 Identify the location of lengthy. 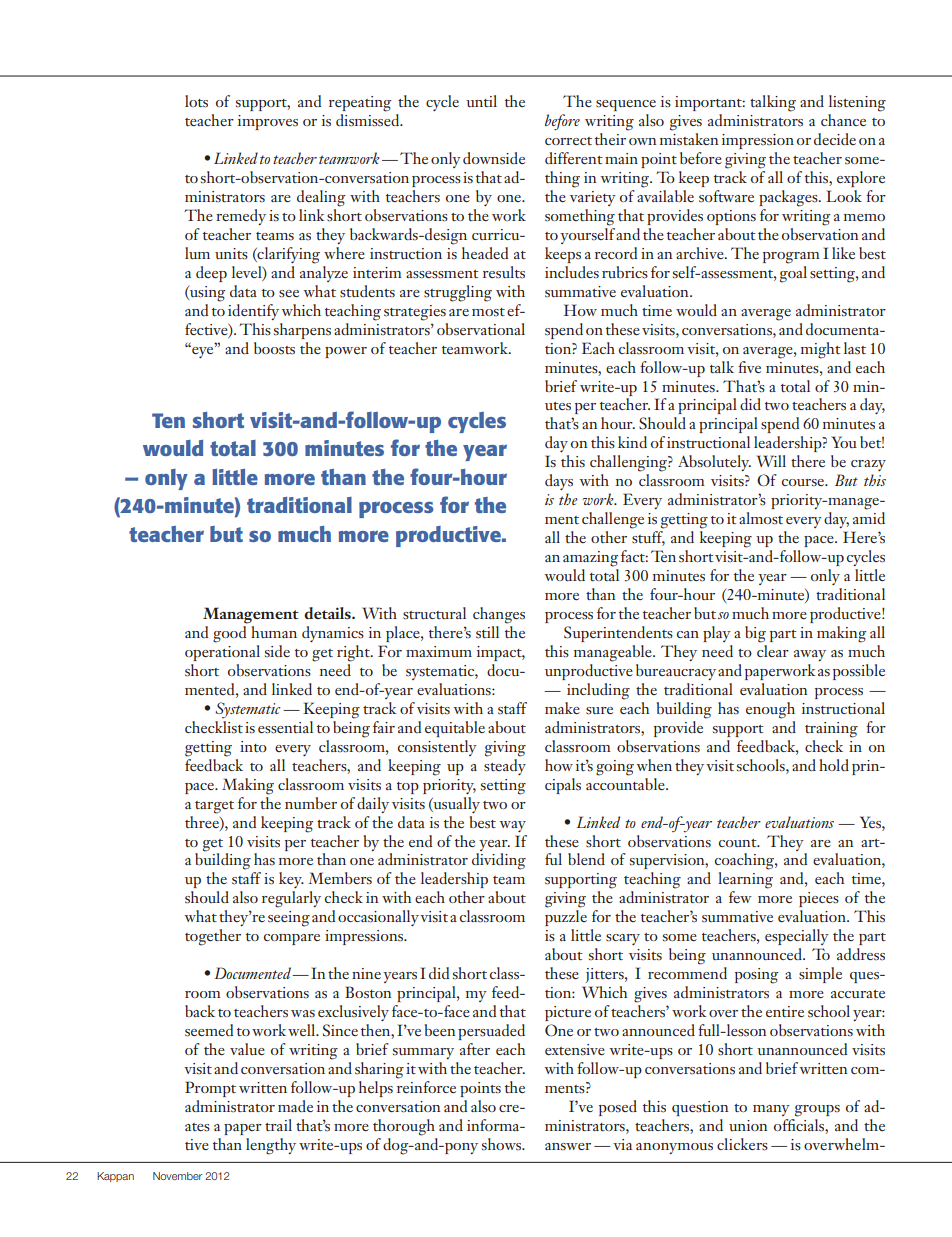
(271, 1146).
